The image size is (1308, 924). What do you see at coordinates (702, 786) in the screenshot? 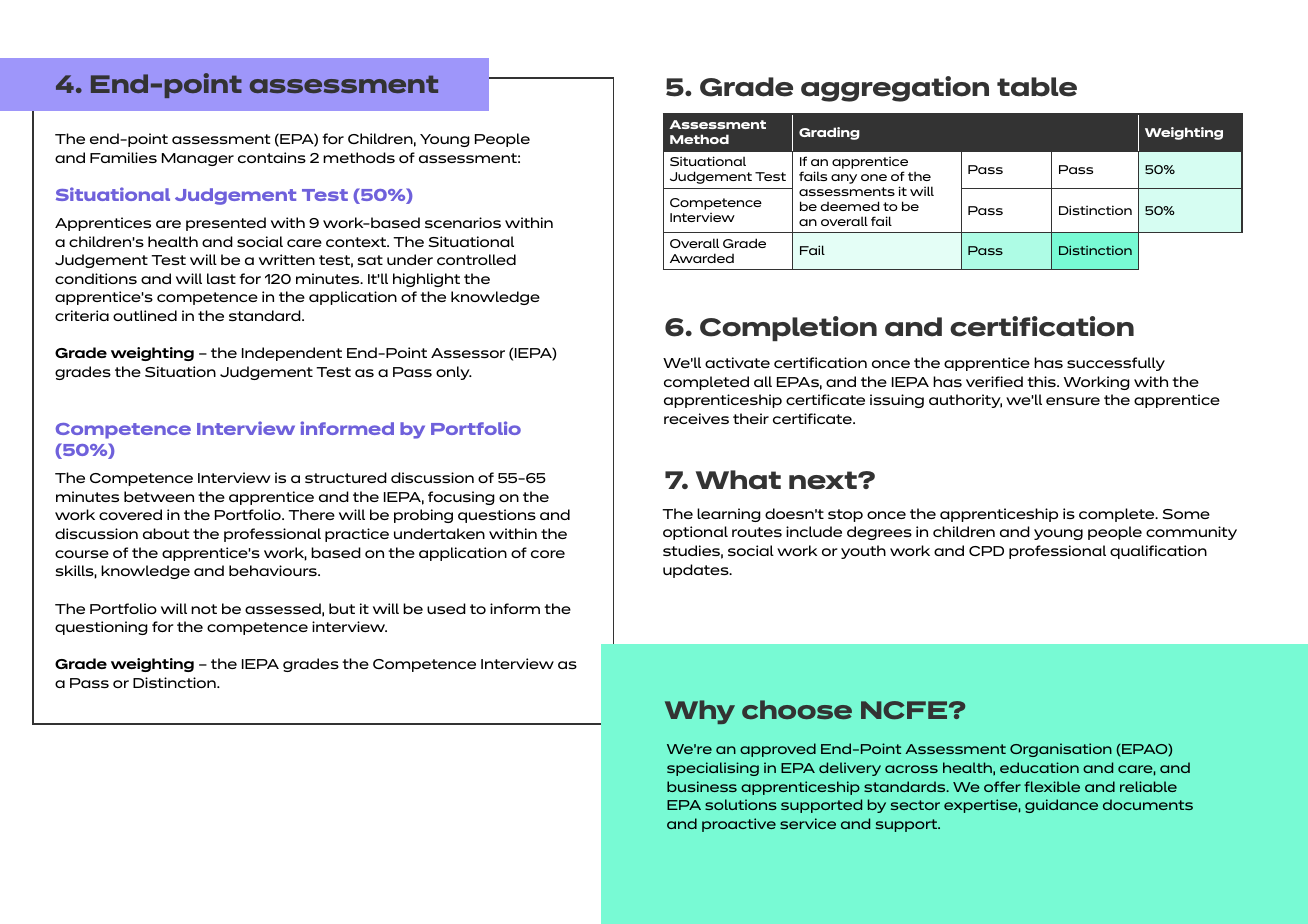
I see `business` at bounding box center [702, 786].
